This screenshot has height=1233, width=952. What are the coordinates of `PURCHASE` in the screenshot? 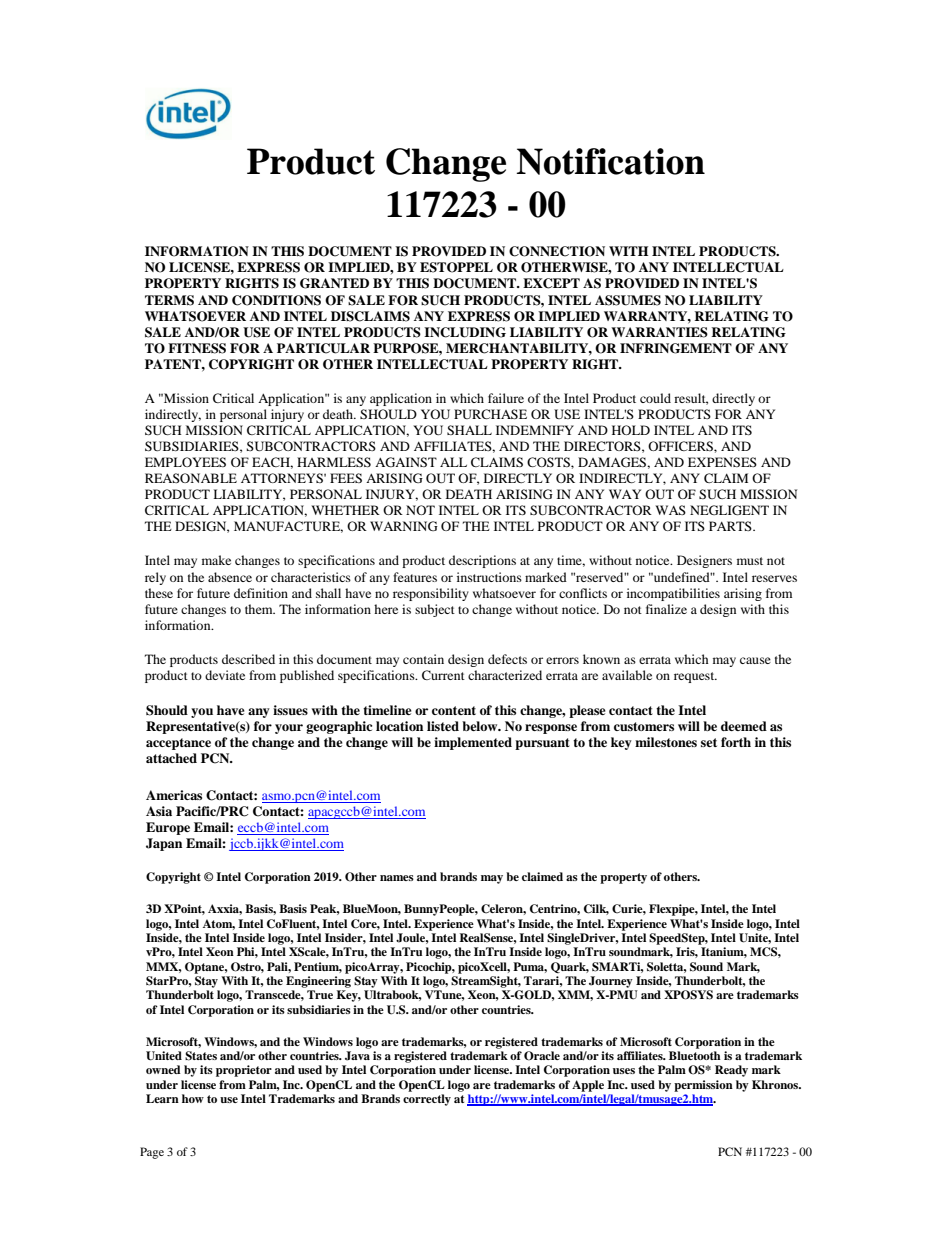 It's located at (490, 414).
